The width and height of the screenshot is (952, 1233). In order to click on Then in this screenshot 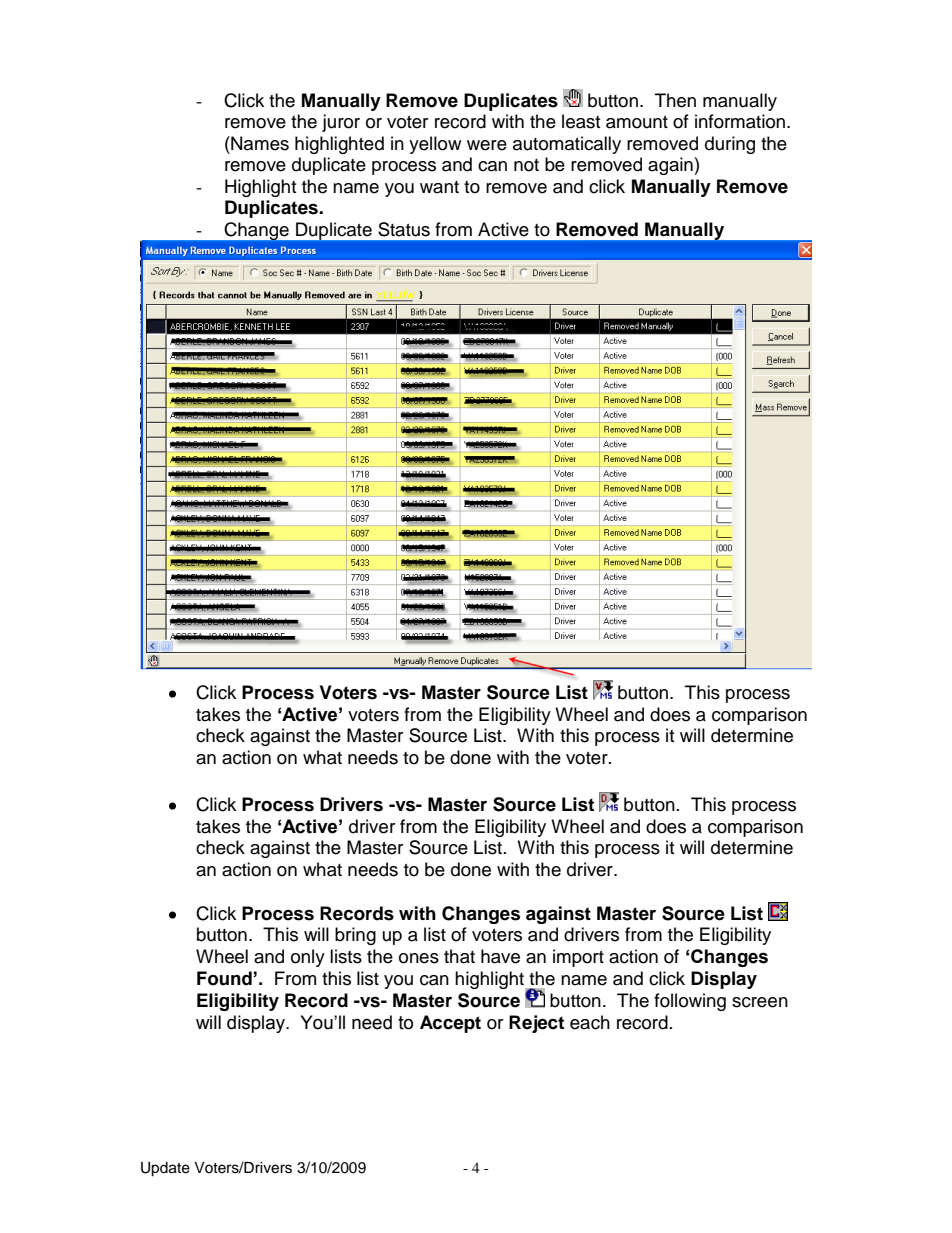, I will do `click(675, 100)`.
